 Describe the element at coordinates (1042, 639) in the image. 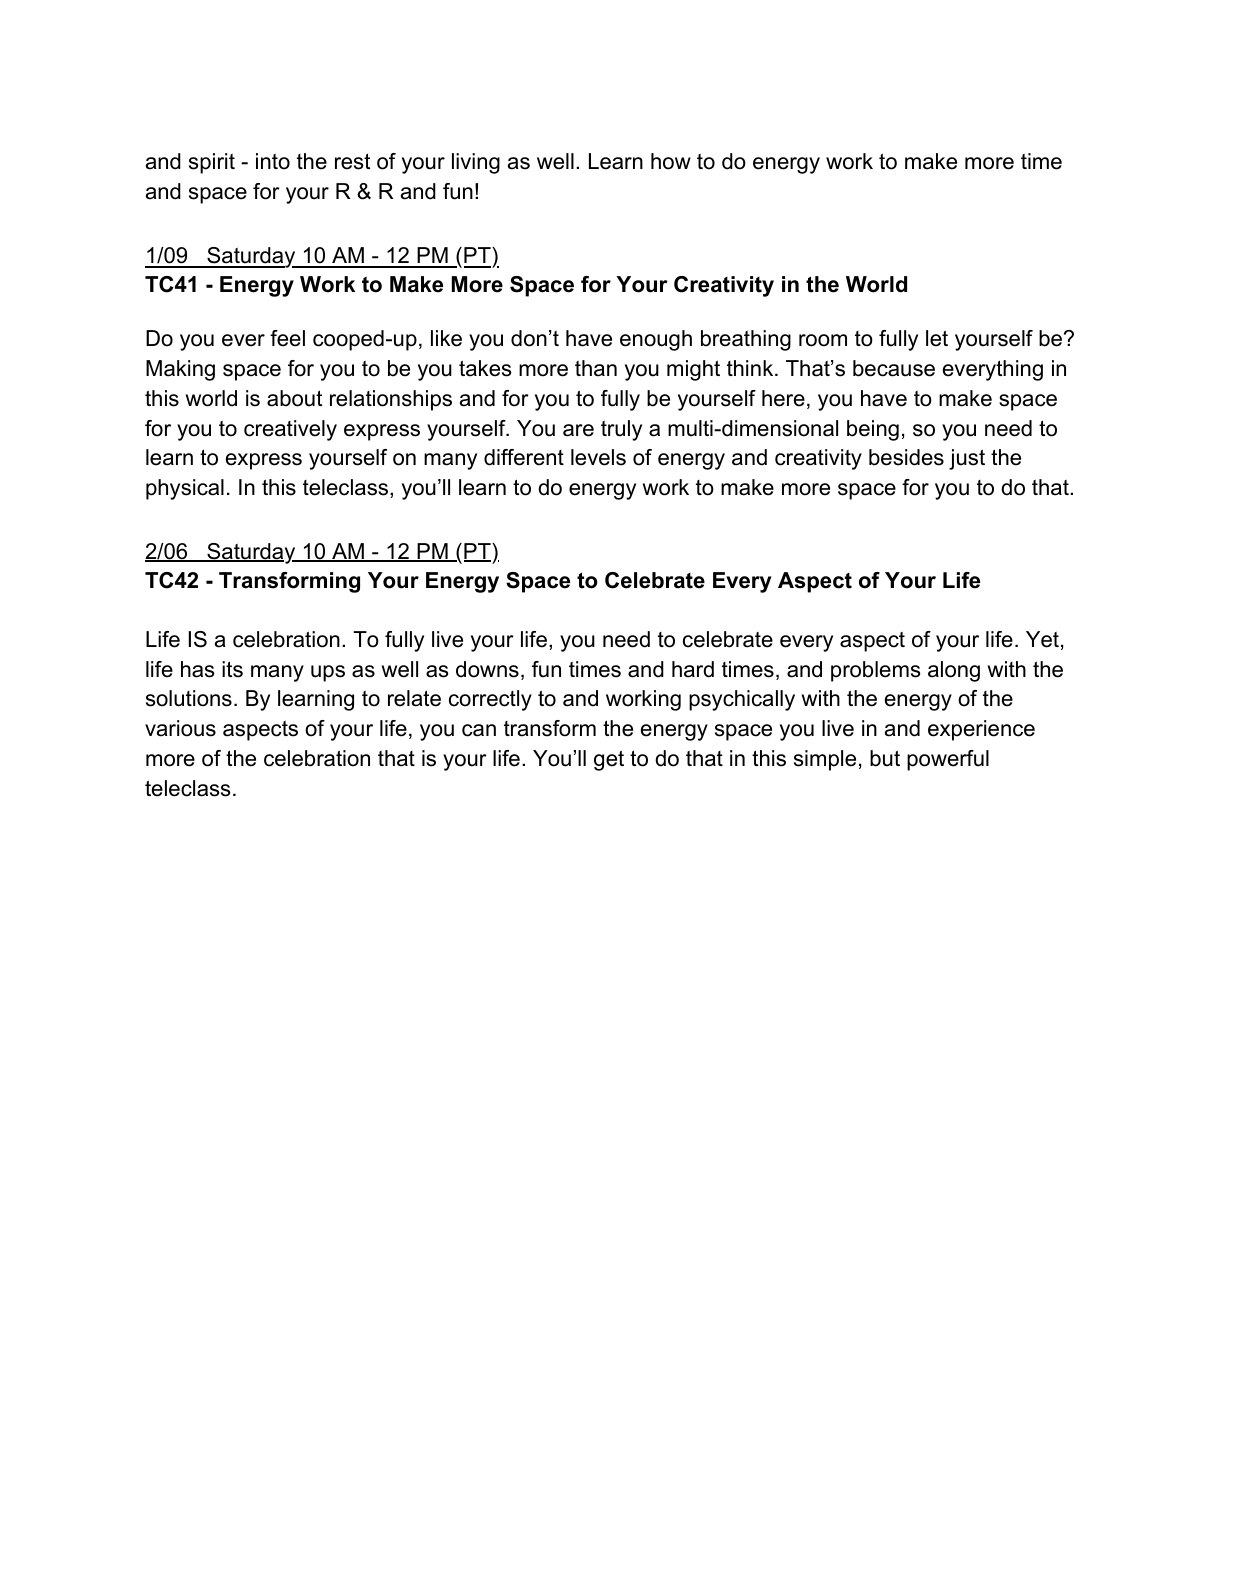

I see `Yet` at that location.
